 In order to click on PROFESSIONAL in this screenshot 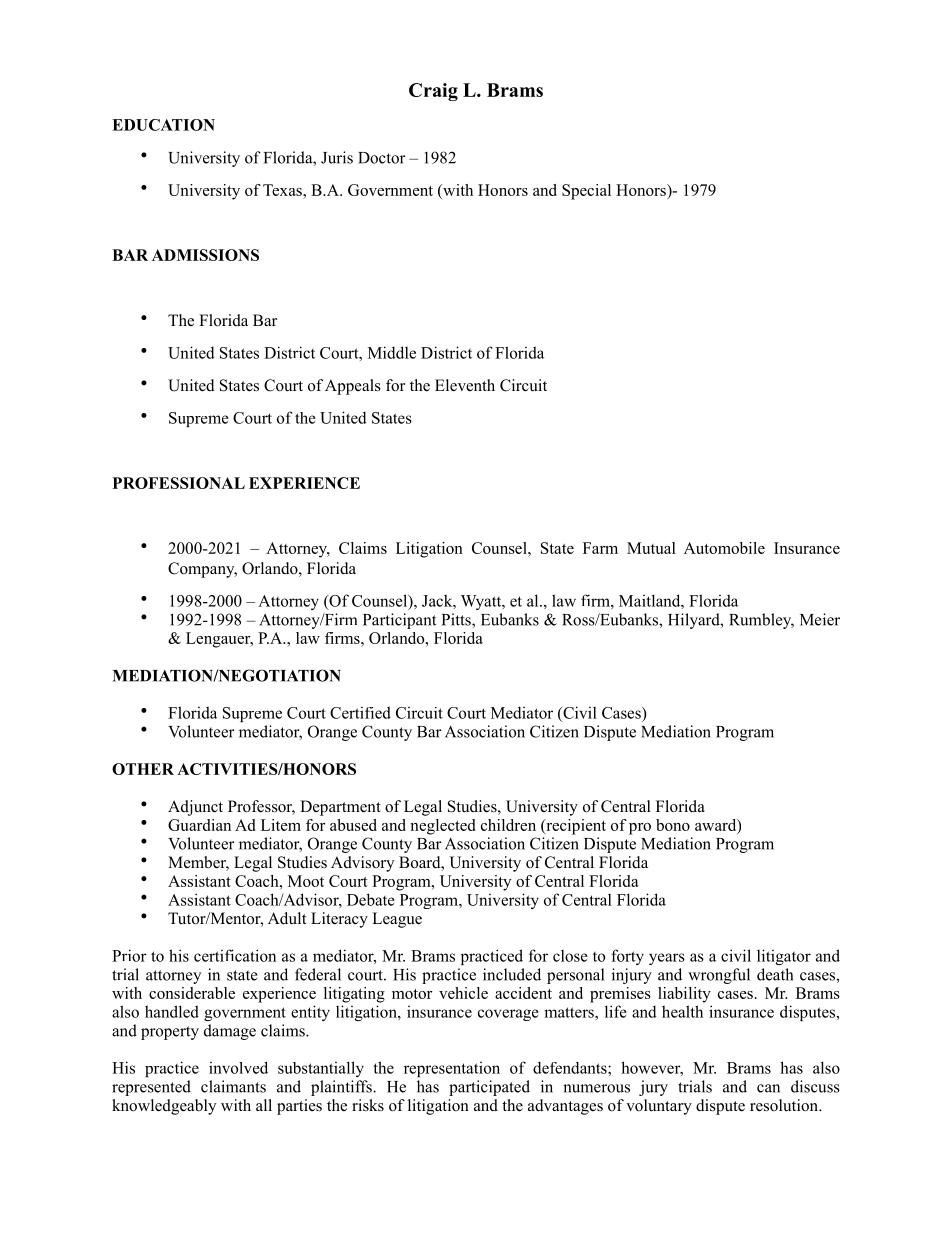, I will do `click(179, 483)`.
